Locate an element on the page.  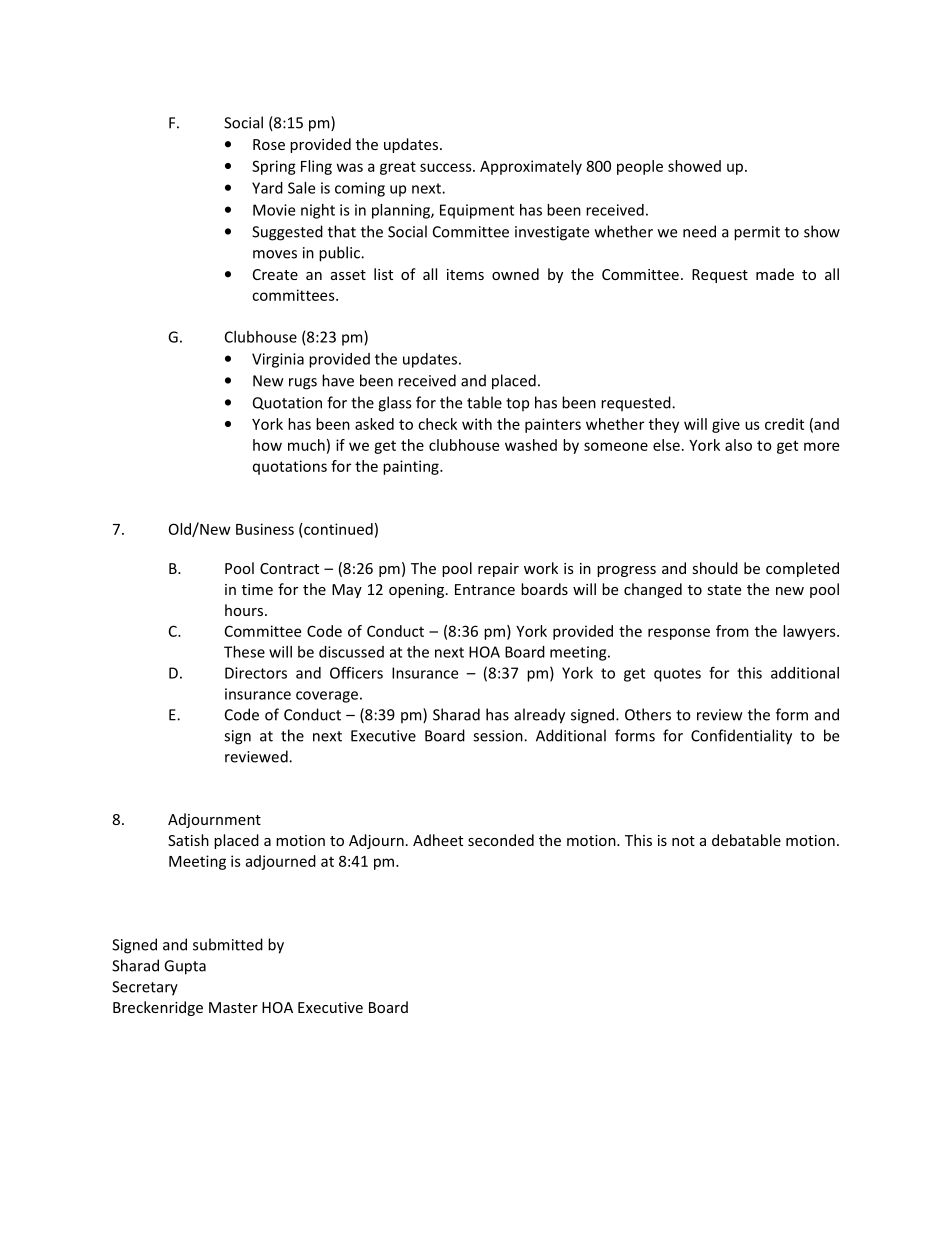
Spring is located at coordinates (274, 167).
